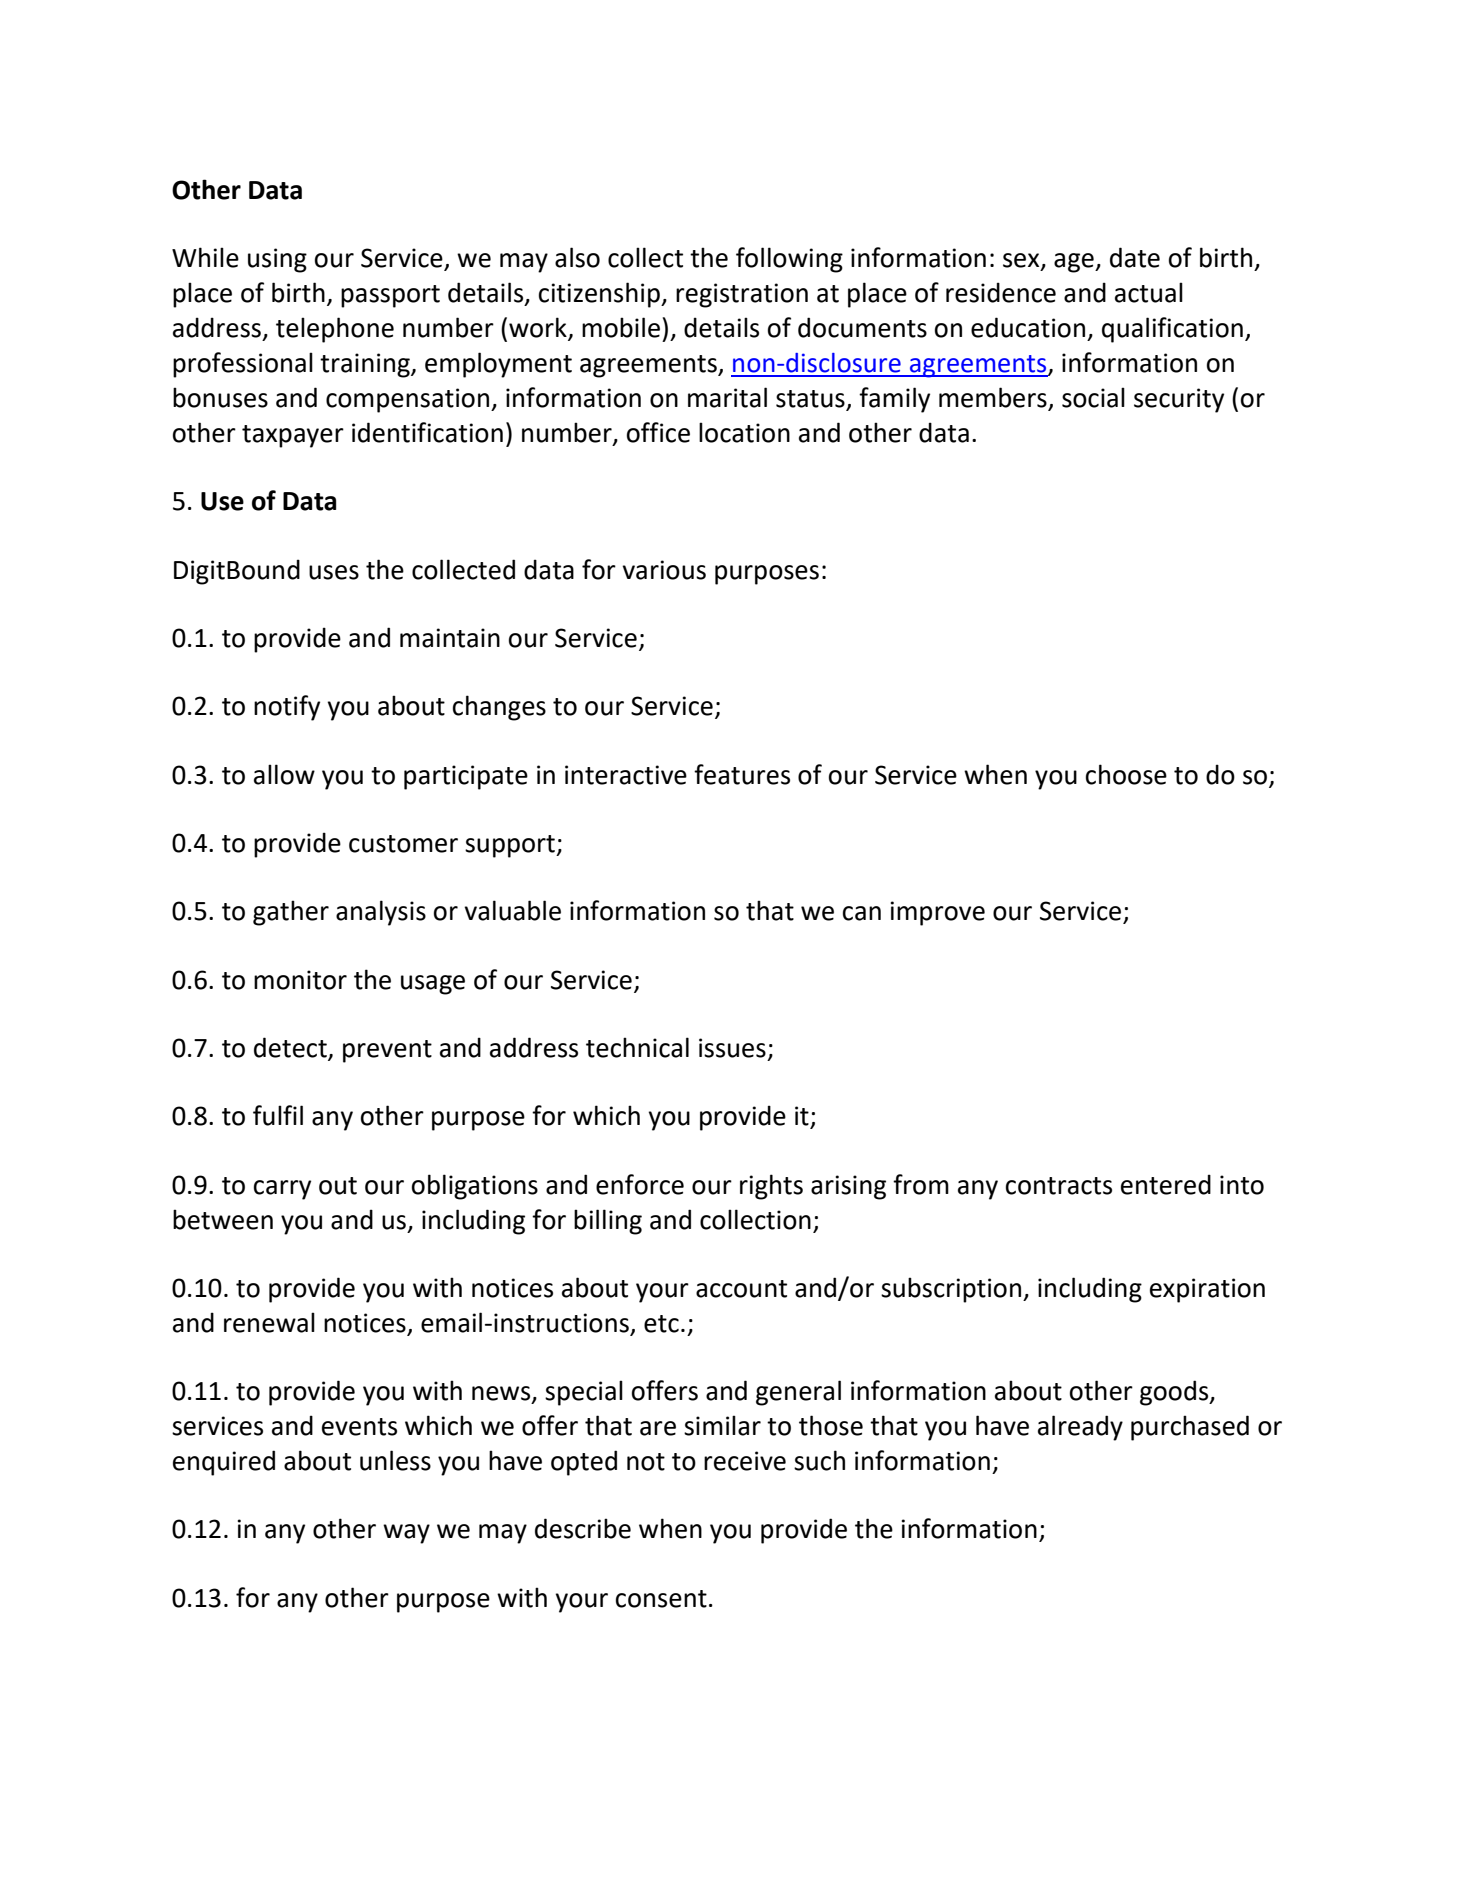 The height and width of the screenshot is (1889, 1460). What do you see at coordinates (661, 1599) in the screenshot?
I see `consent` at bounding box center [661, 1599].
